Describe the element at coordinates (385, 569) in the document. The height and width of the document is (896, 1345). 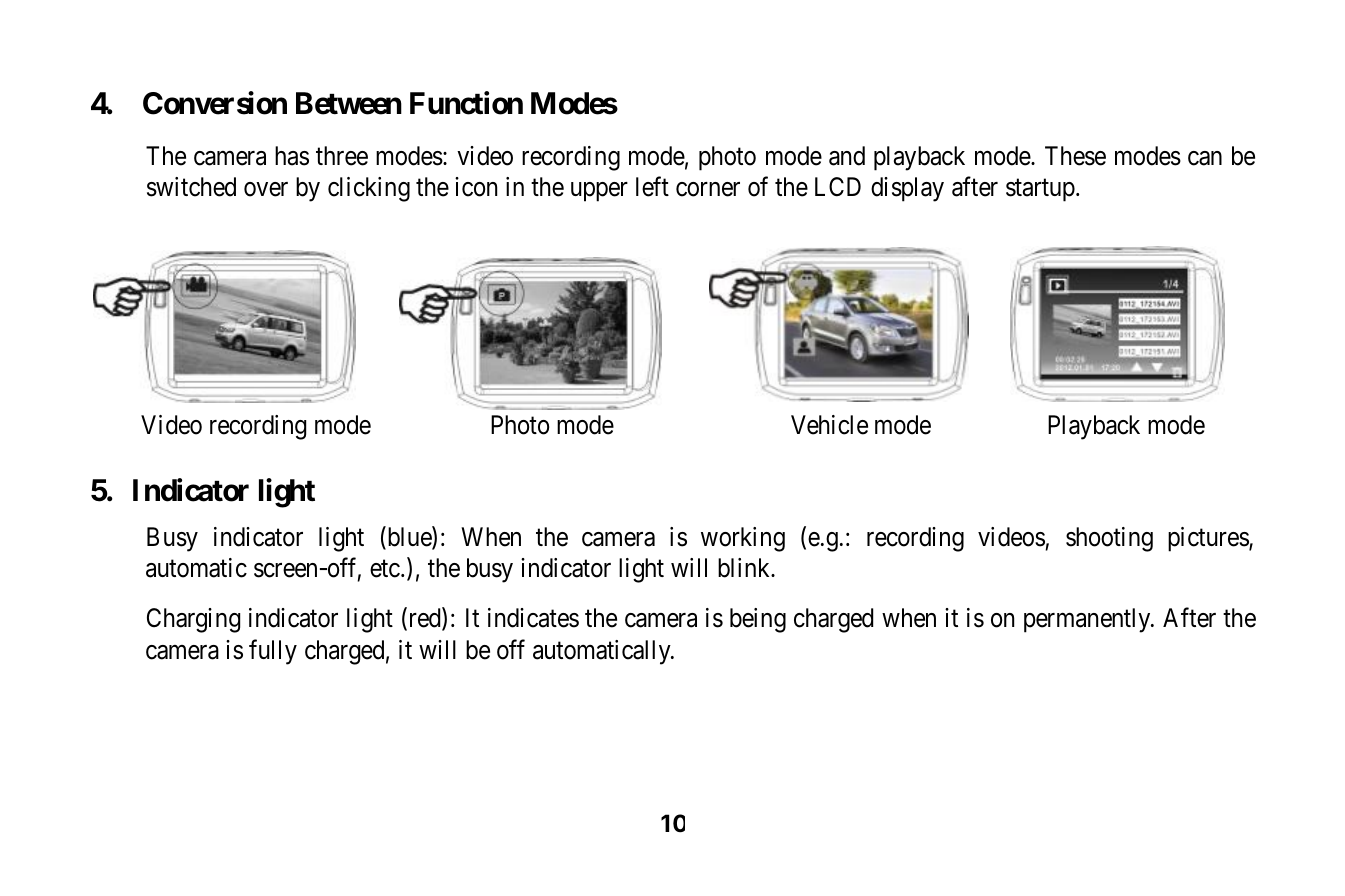
I see `etc` at that location.
